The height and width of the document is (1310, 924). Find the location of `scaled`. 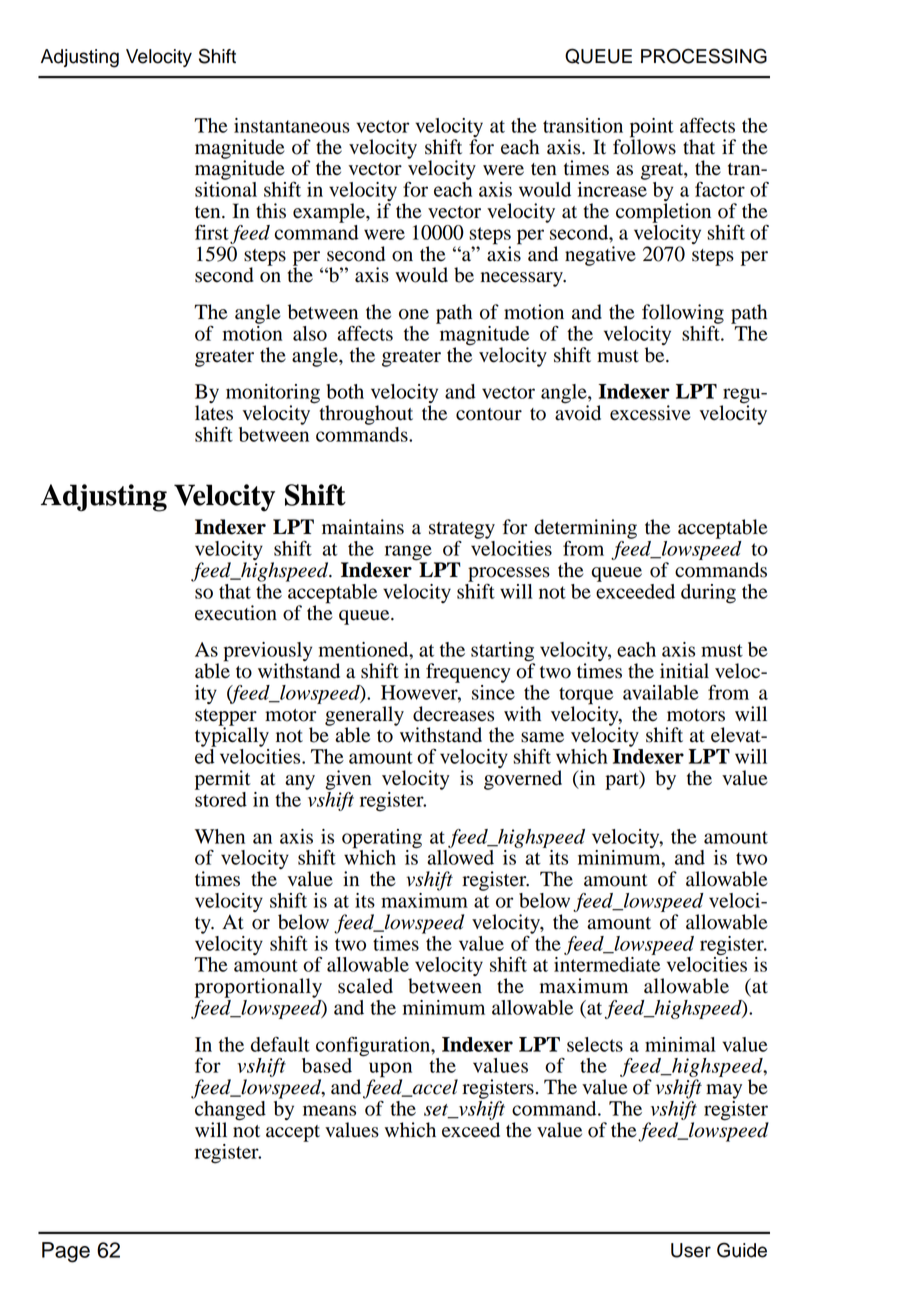

scaled is located at coordinates (365, 986).
